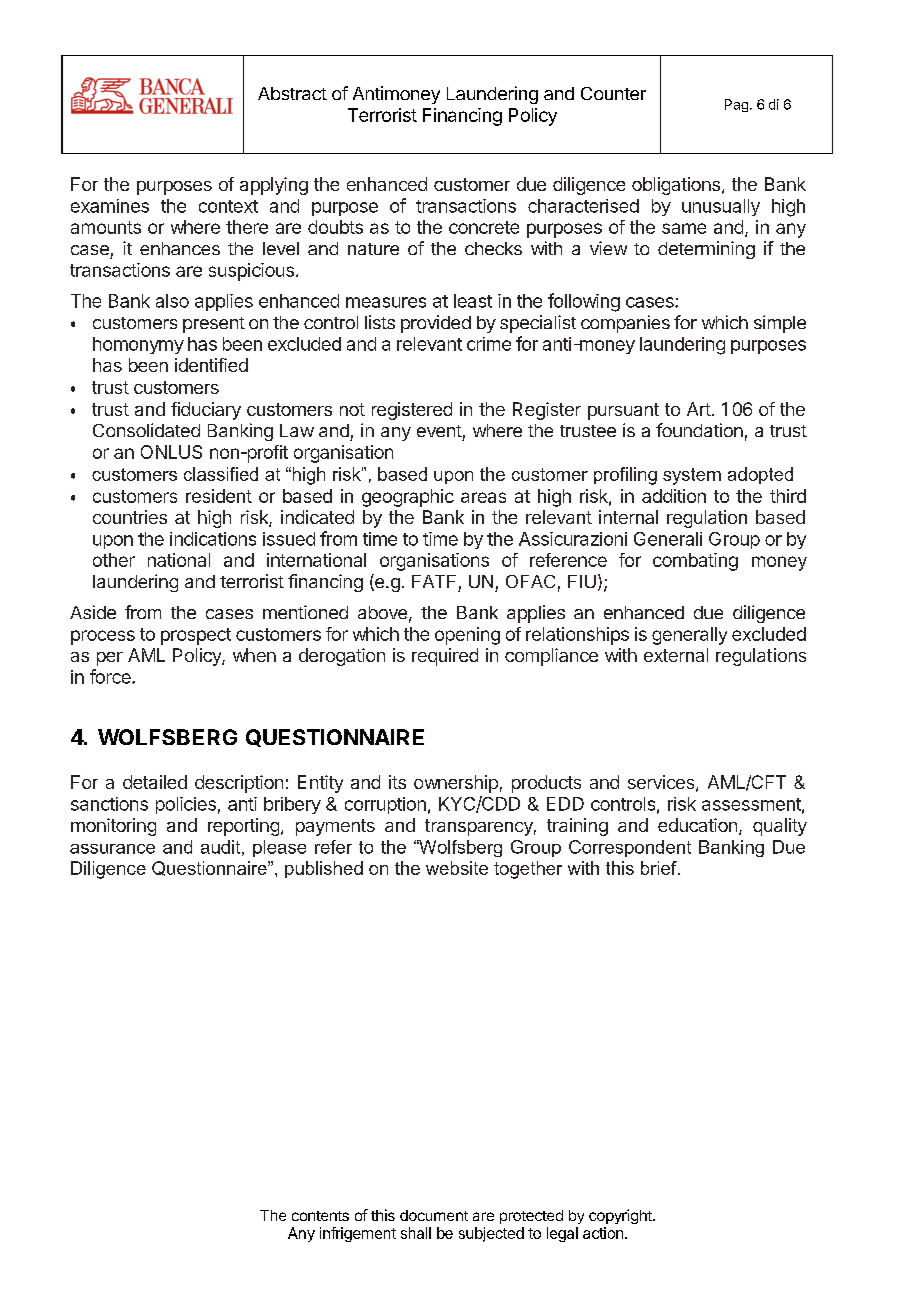 Image resolution: width=924 pixels, height=1308 pixels. What do you see at coordinates (228, 206) in the image?
I see `context` at bounding box center [228, 206].
